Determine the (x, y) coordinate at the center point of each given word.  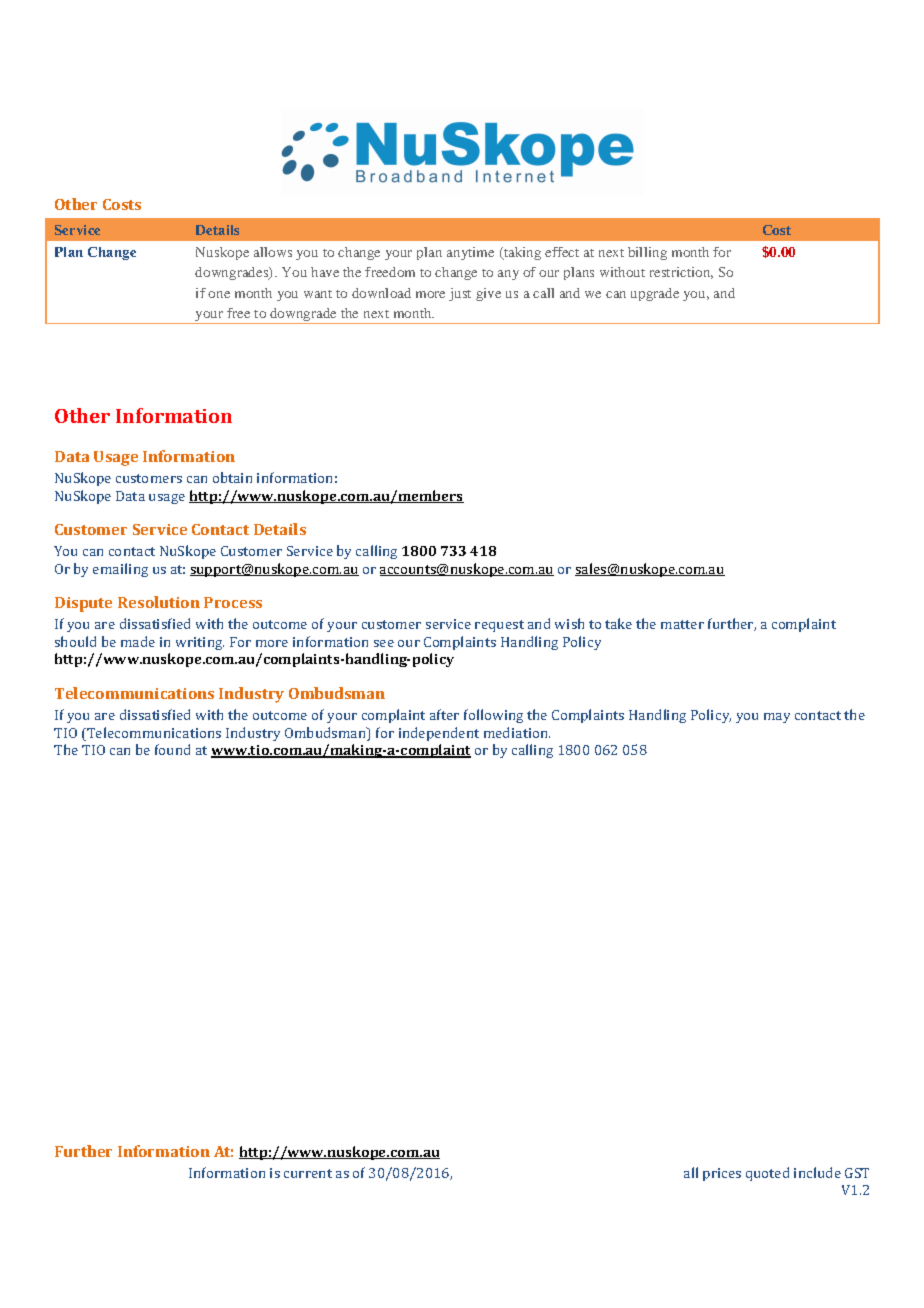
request (499, 626)
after (444, 714)
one (219, 294)
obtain (232, 477)
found (172, 749)
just (460, 294)
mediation (517, 732)
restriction (681, 273)
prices (722, 1174)
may (777, 718)
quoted (767, 1174)
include (817, 1172)
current (308, 1173)
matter (682, 624)
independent (439, 734)
